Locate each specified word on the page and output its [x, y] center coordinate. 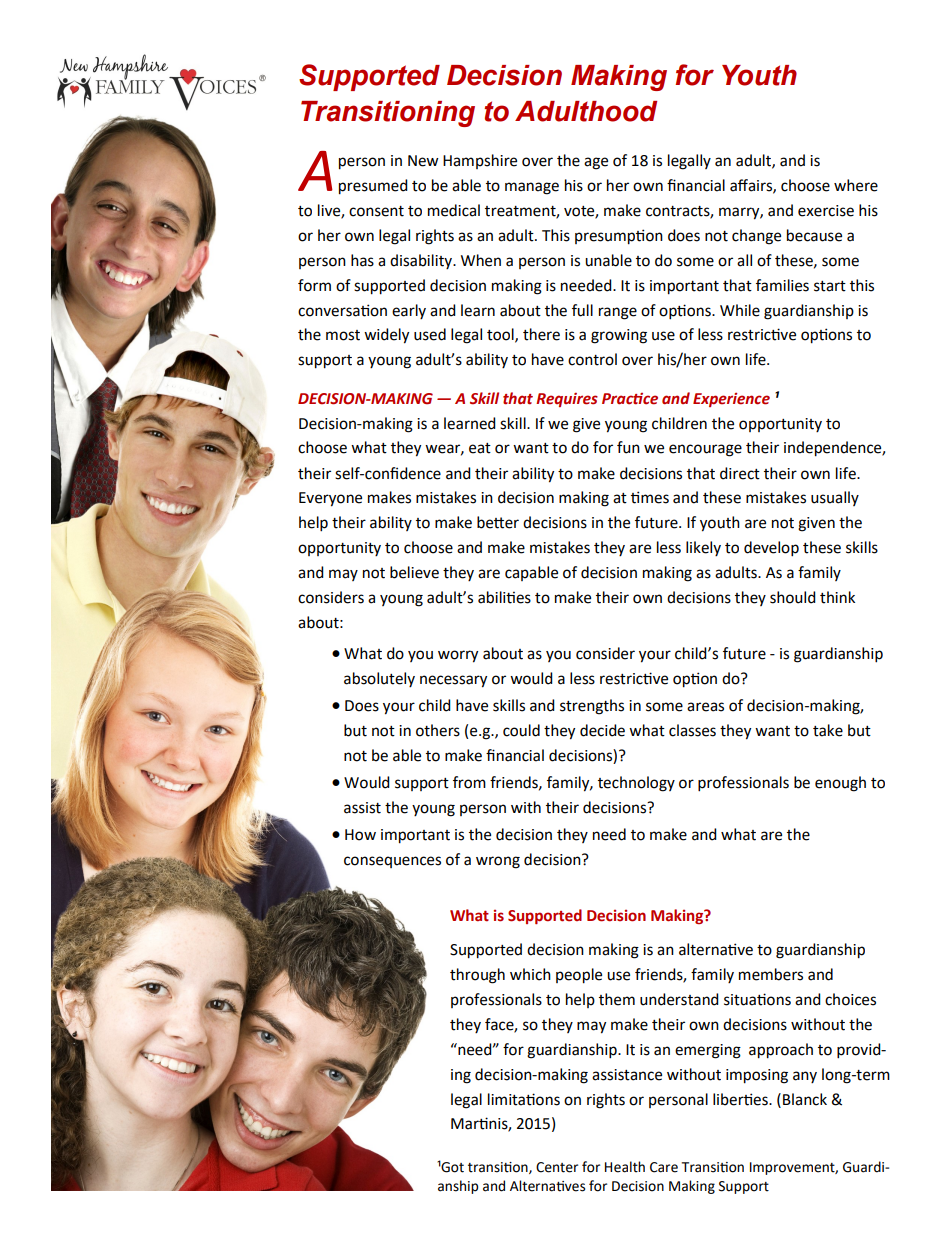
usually [835, 498]
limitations [524, 1099]
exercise [826, 211]
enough [840, 784]
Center [557, 1167]
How [360, 835]
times [650, 497]
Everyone [330, 499]
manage [532, 188]
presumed [373, 187]
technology [636, 784]
